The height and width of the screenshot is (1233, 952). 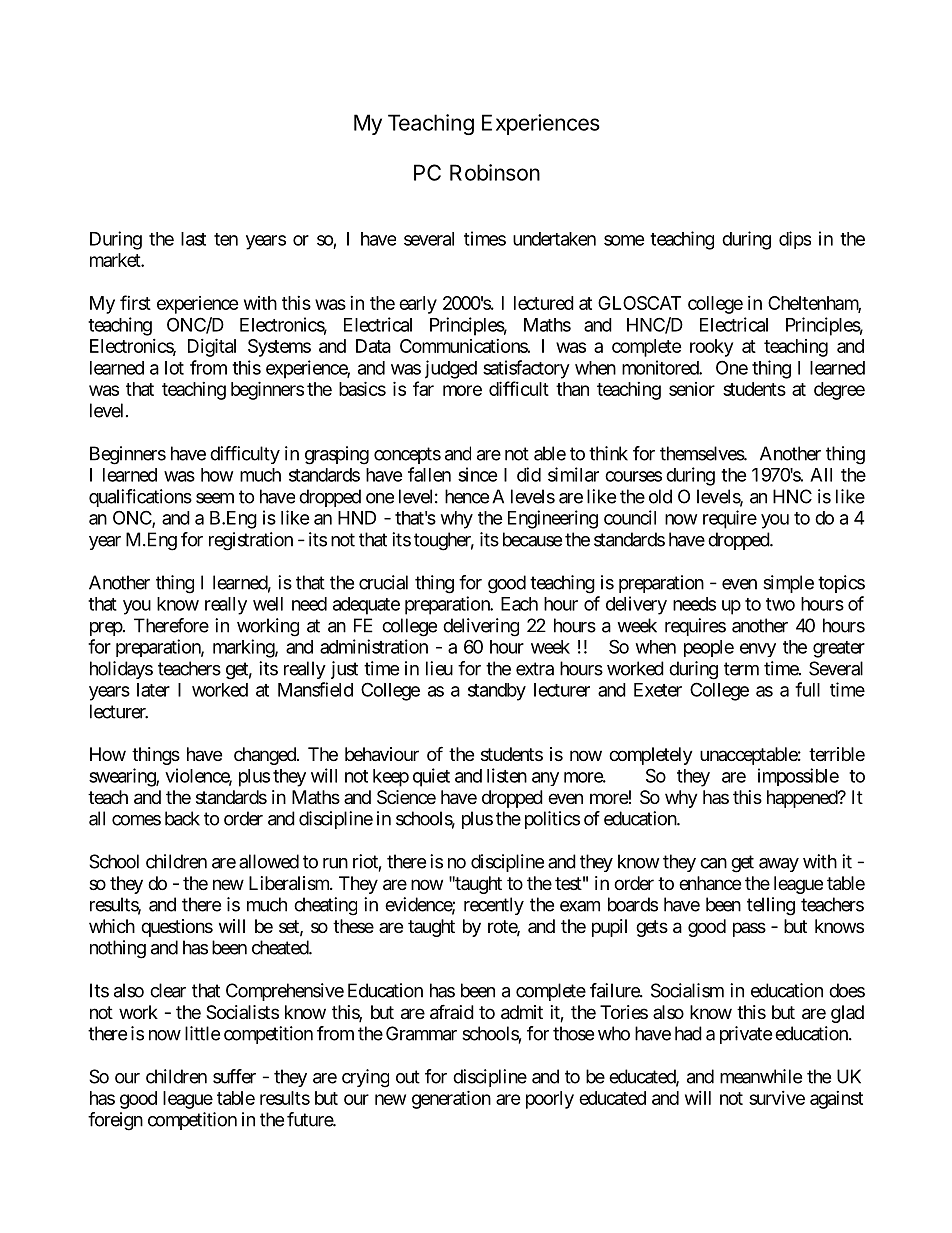 What do you see at coordinates (660, 496) in the screenshot?
I see `old` at bounding box center [660, 496].
